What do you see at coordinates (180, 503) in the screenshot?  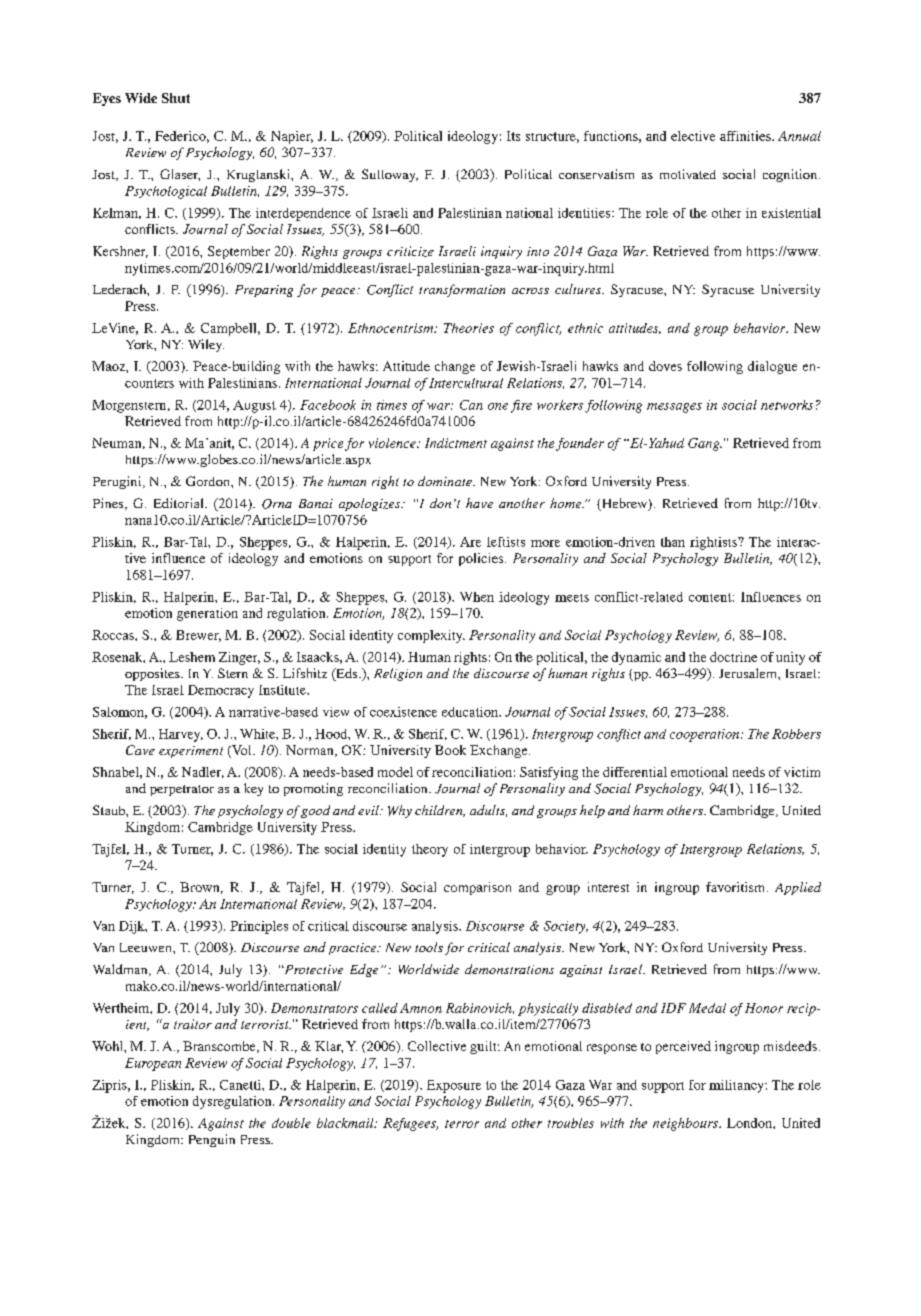 I see `Editorial` at bounding box center [180, 503].
